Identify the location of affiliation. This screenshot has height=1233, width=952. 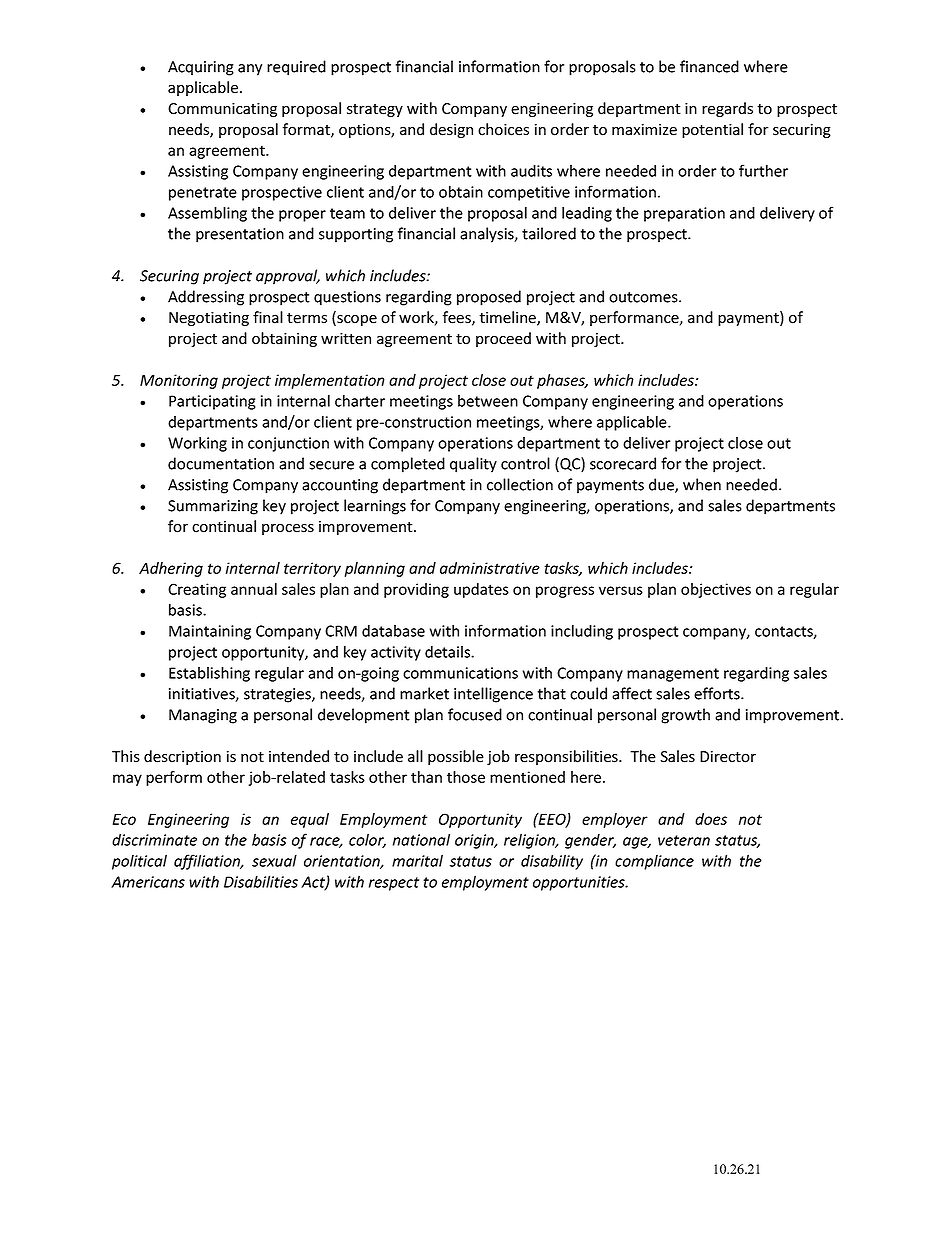
(208, 862).
